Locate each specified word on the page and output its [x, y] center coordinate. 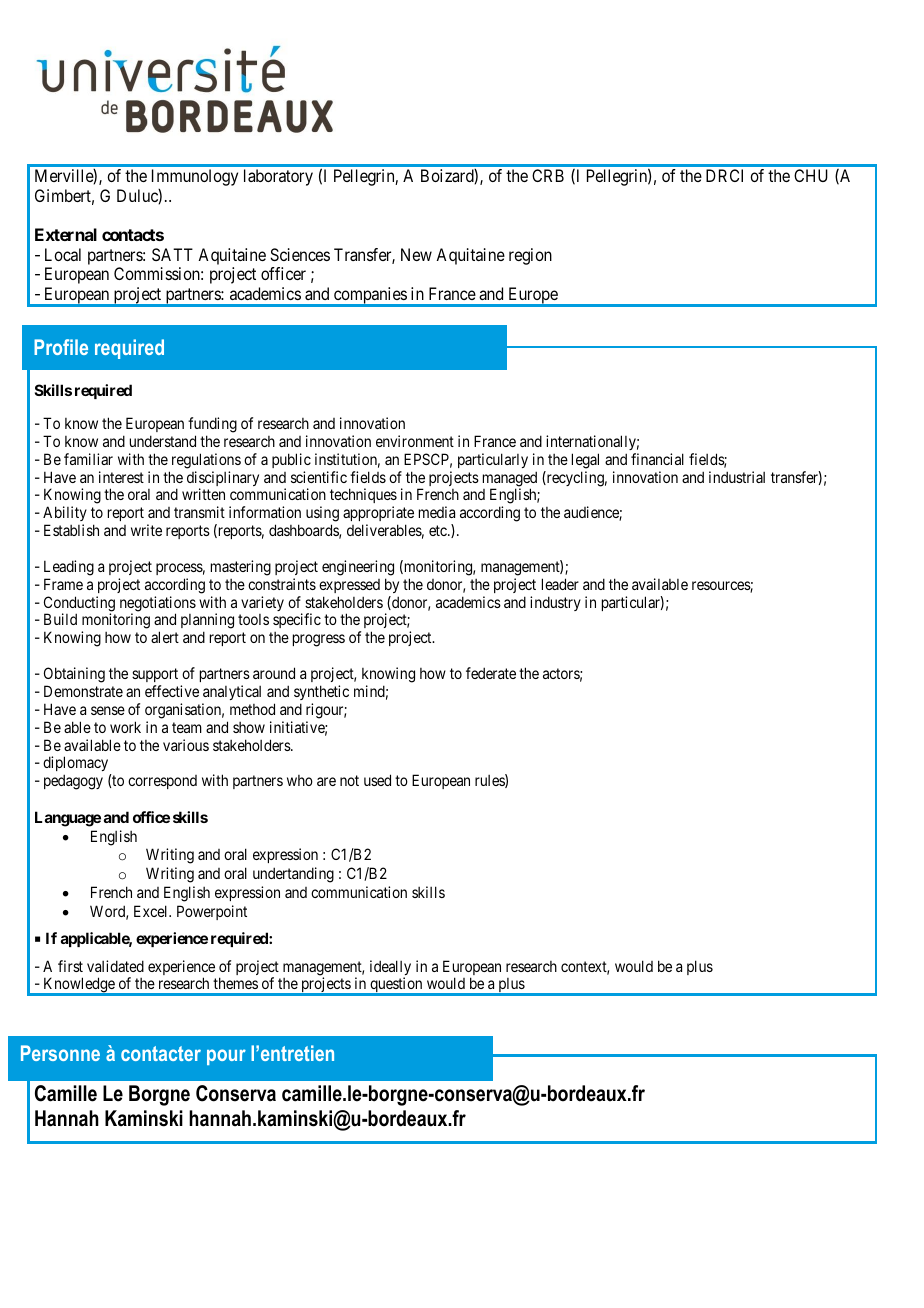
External [66, 234]
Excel [152, 911]
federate [491, 673]
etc [439, 530]
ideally [390, 969]
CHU [811, 175]
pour [226, 1057]
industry [555, 603]
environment [415, 441]
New [416, 254]
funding [212, 425]
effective [172, 691]
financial [657, 459]
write [146, 530]
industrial [737, 477]
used [377, 780]
